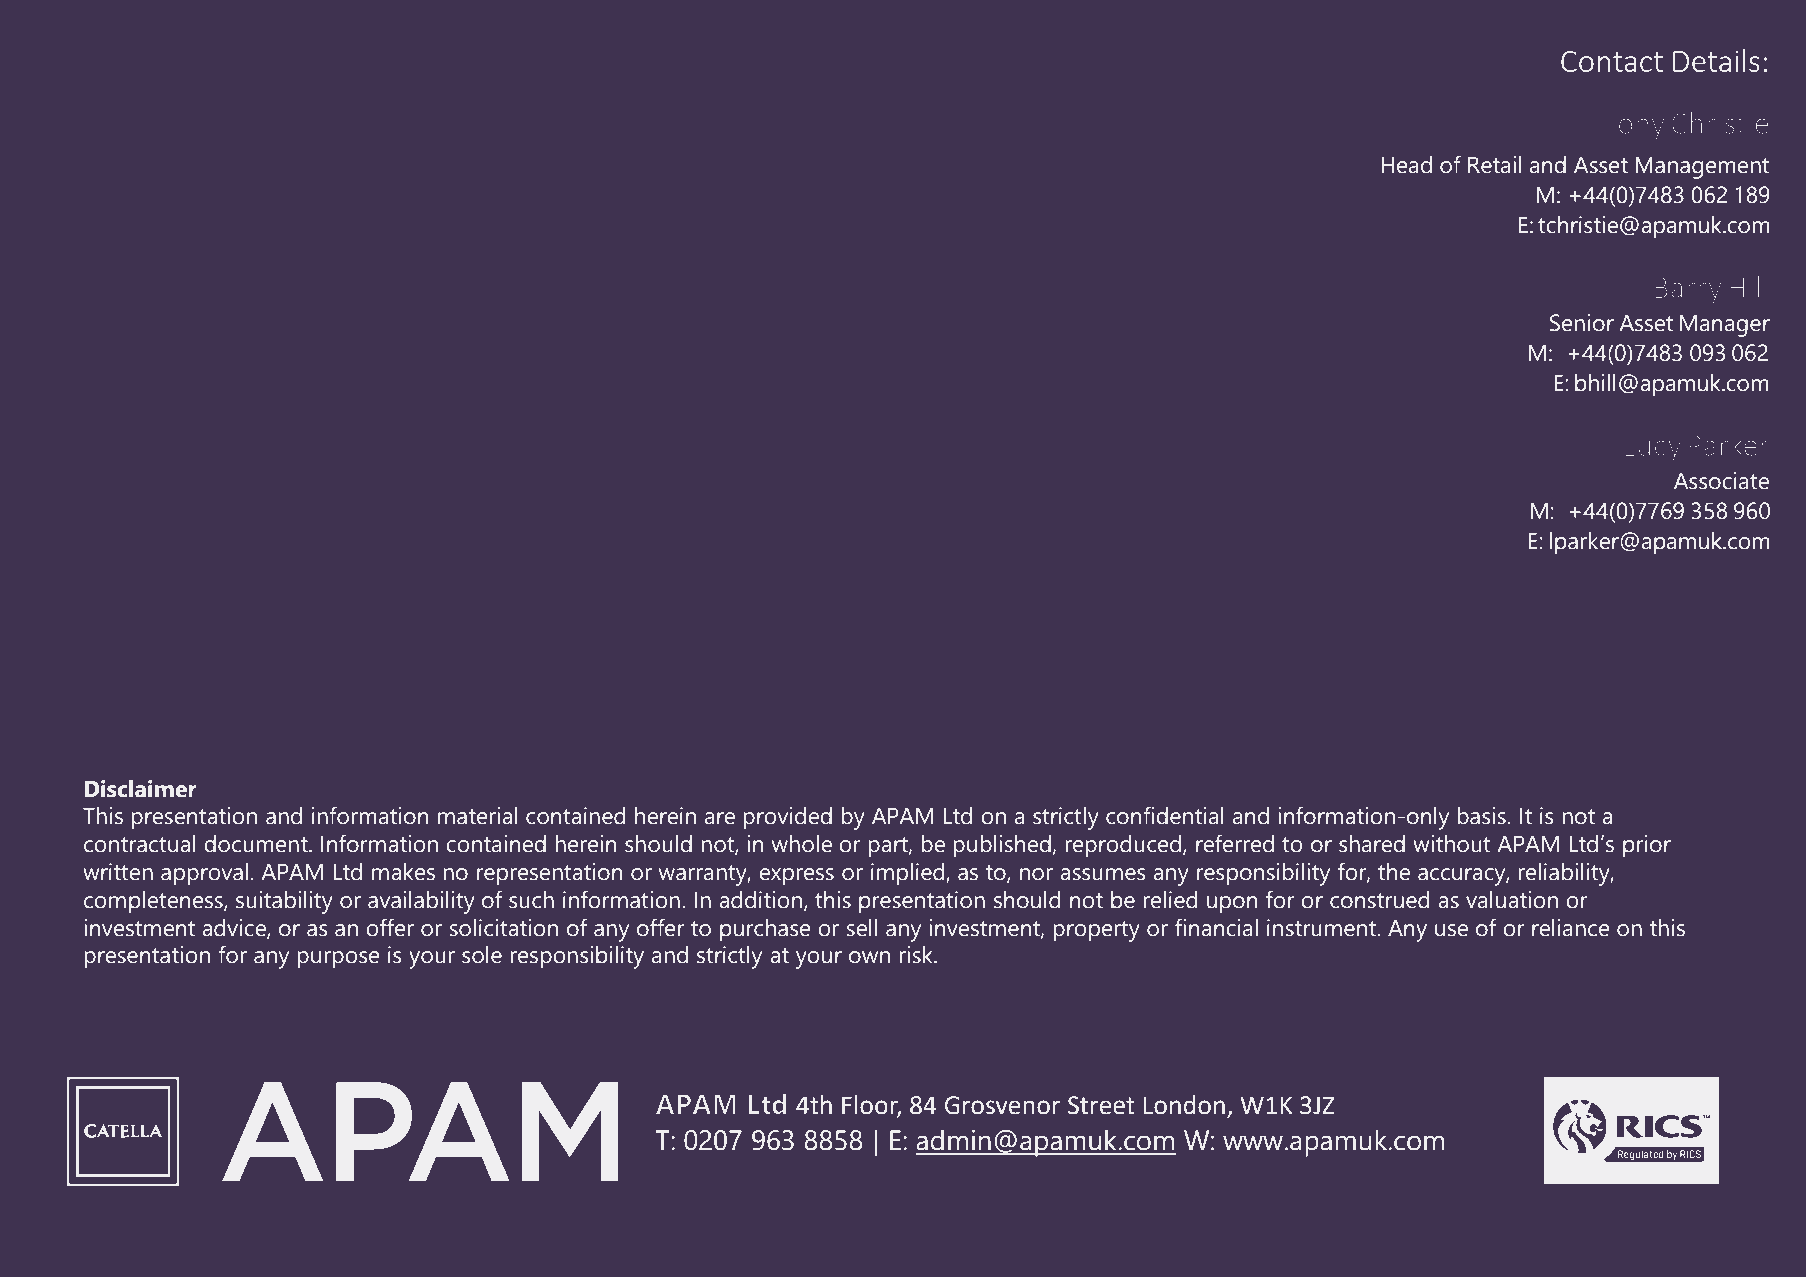 This screenshot has height=1277, width=1806. I want to click on Disclaimer, so click(141, 789).
